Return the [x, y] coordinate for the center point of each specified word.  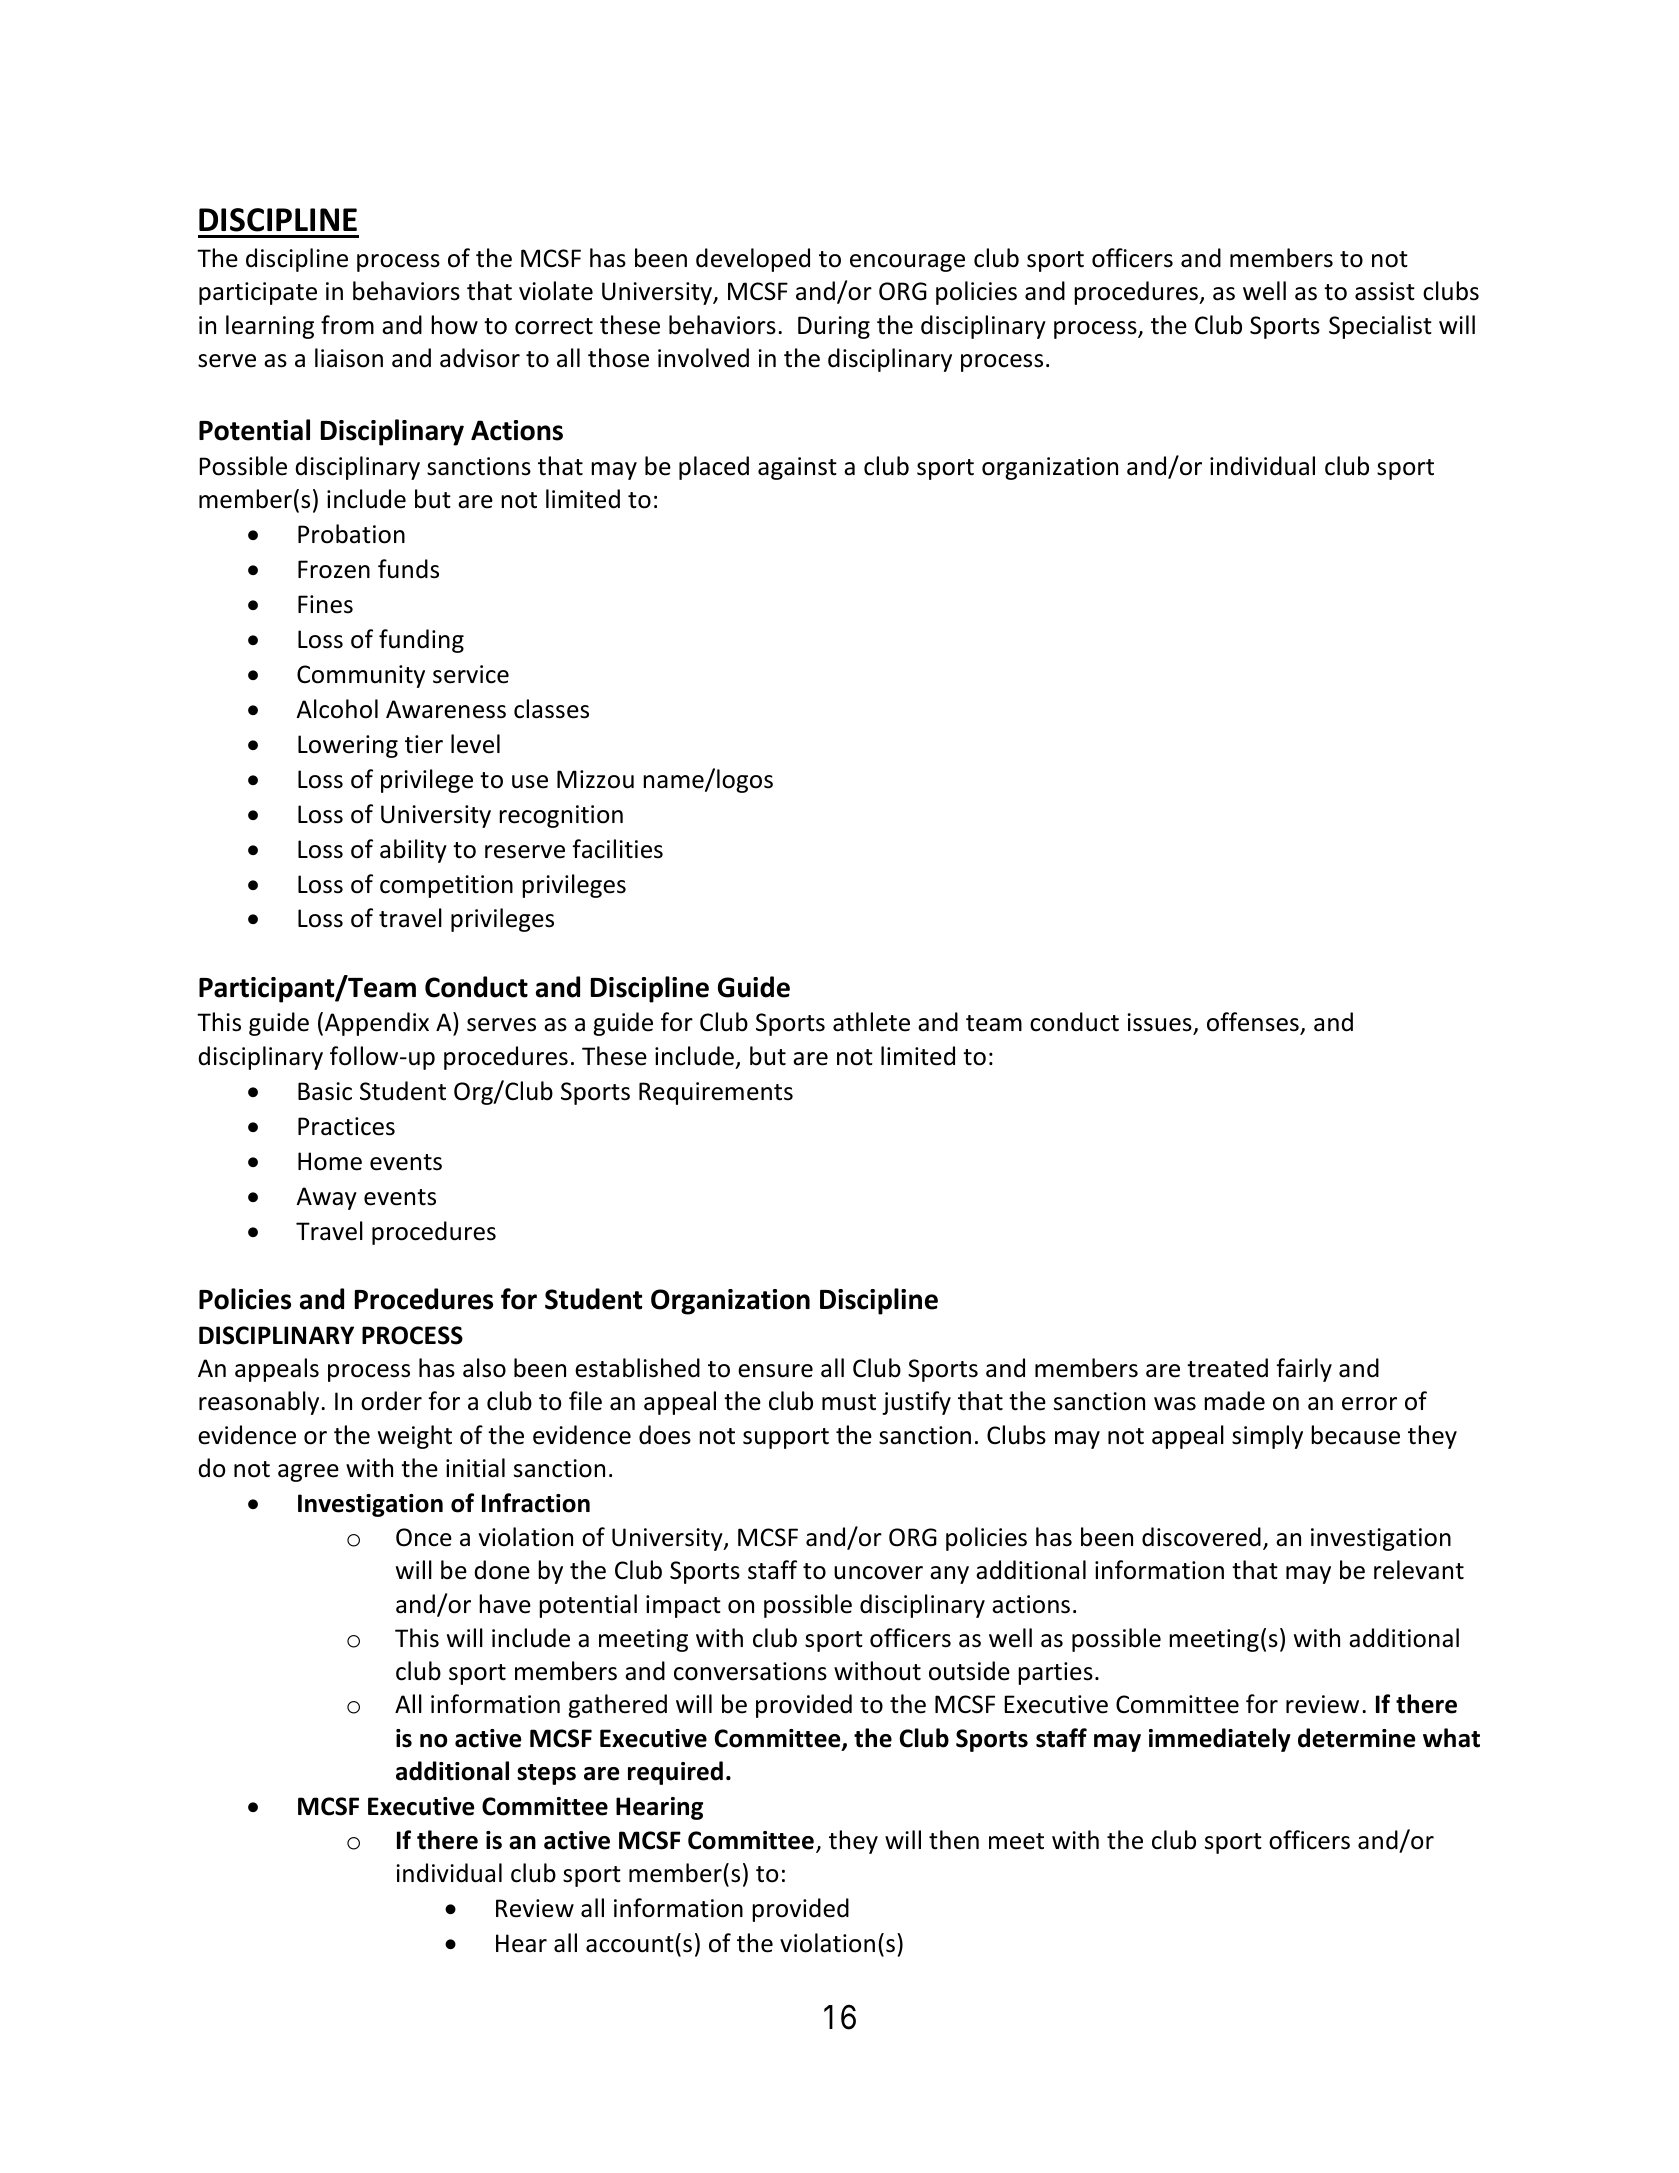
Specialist [1380, 327]
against [797, 468]
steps [546, 1774]
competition [446, 886]
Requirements [716, 1093]
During [834, 327]
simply [1267, 1437]
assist [1385, 291]
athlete [871, 1022]
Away [326, 1198]
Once [424, 1537]
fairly [1304, 1370]
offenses [1254, 1023]
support [786, 1438]
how [454, 325]
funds [408, 569]
